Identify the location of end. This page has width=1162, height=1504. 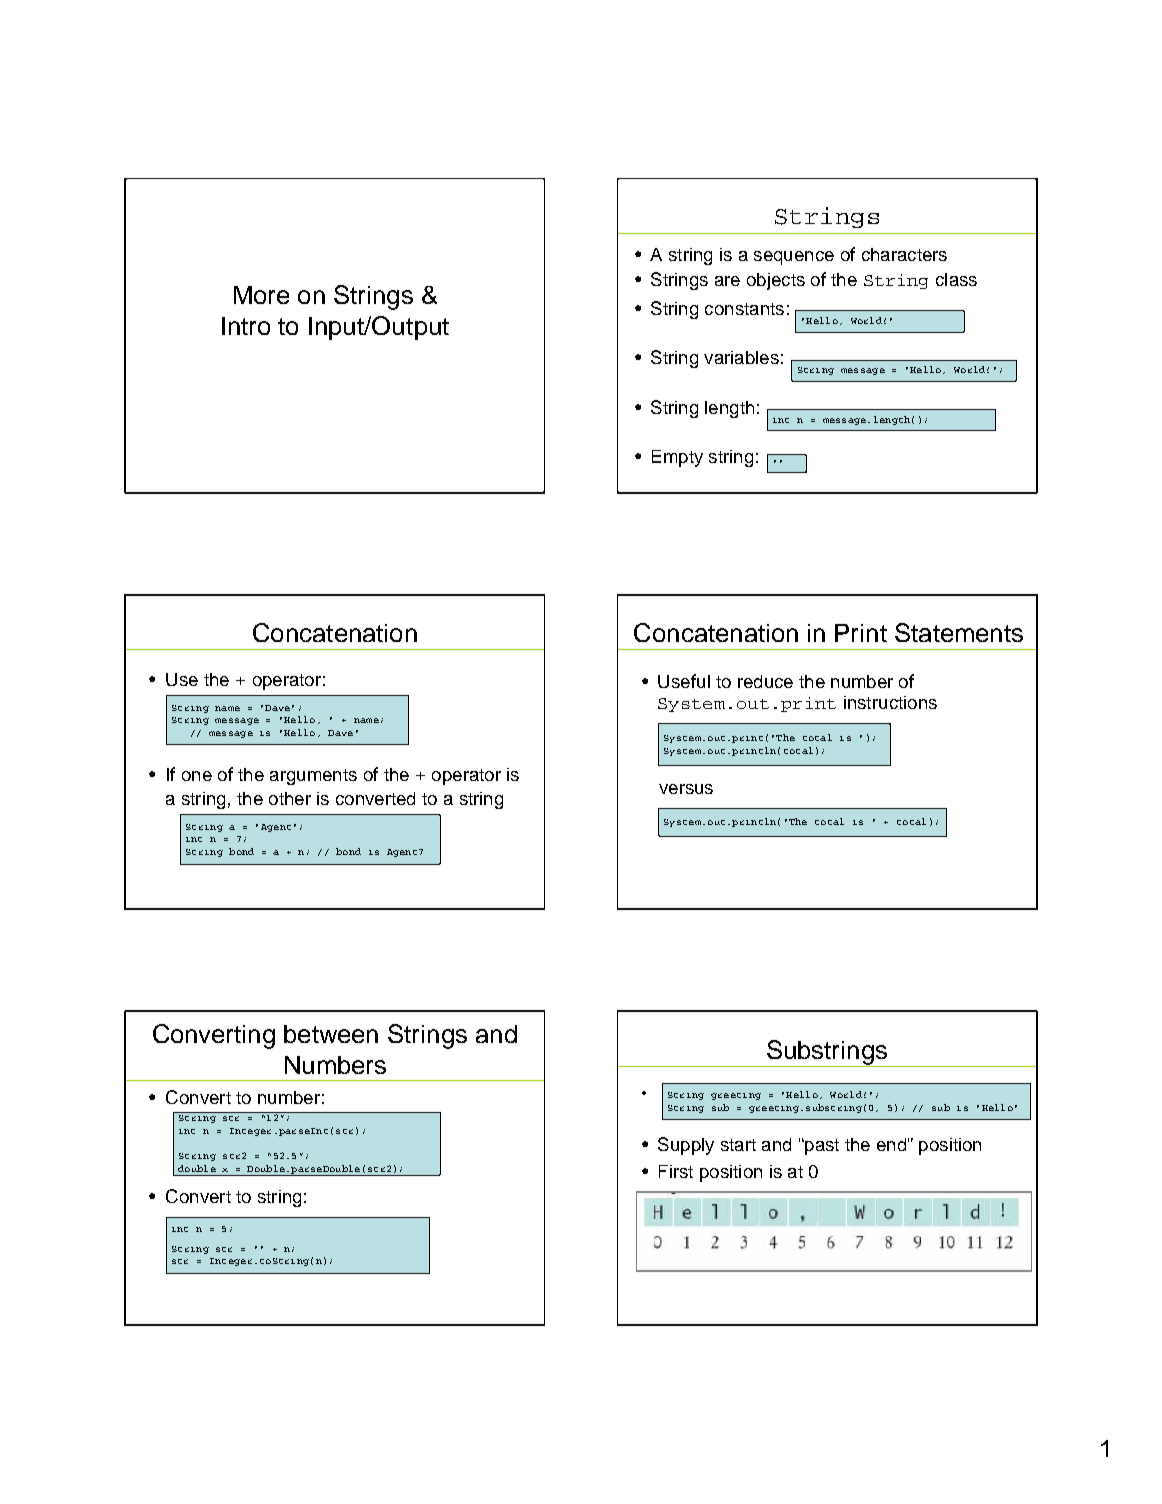
(891, 1144).
